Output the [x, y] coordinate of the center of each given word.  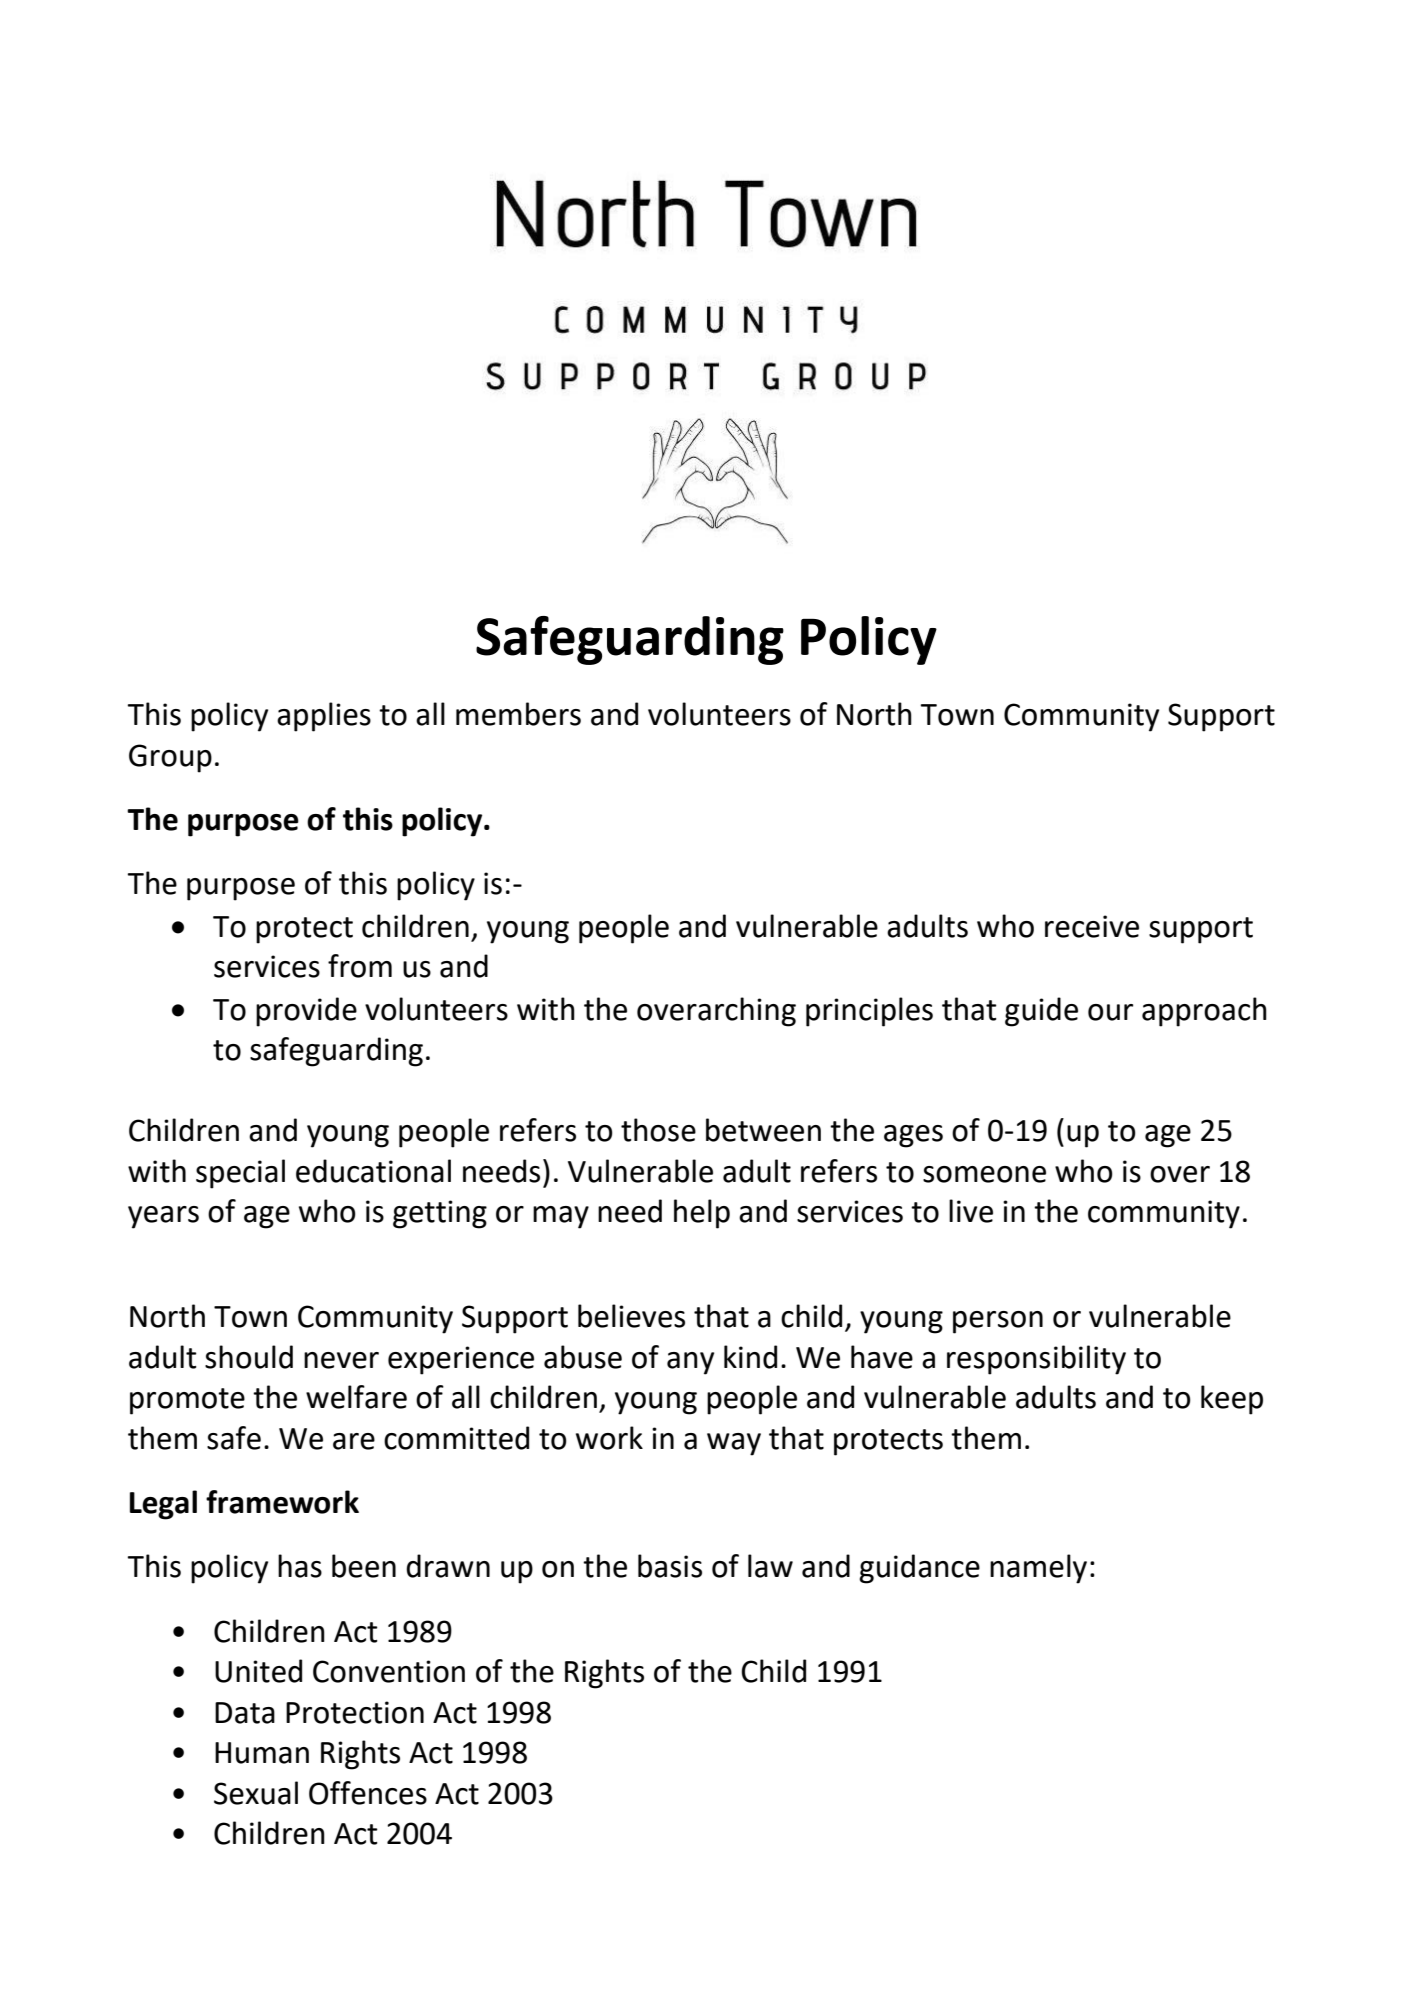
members [518, 714]
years [163, 1217]
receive [1092, 926]
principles [869, 1012]
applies [324, 717]
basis [670, 1566]
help [702, 1214]
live [971, 1211]
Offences [368, 1793]
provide [306, 1012]
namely [1038, 1569]
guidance [919, 1569]
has [300, 1566]
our [1110, 1012]
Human [262, 1753]
